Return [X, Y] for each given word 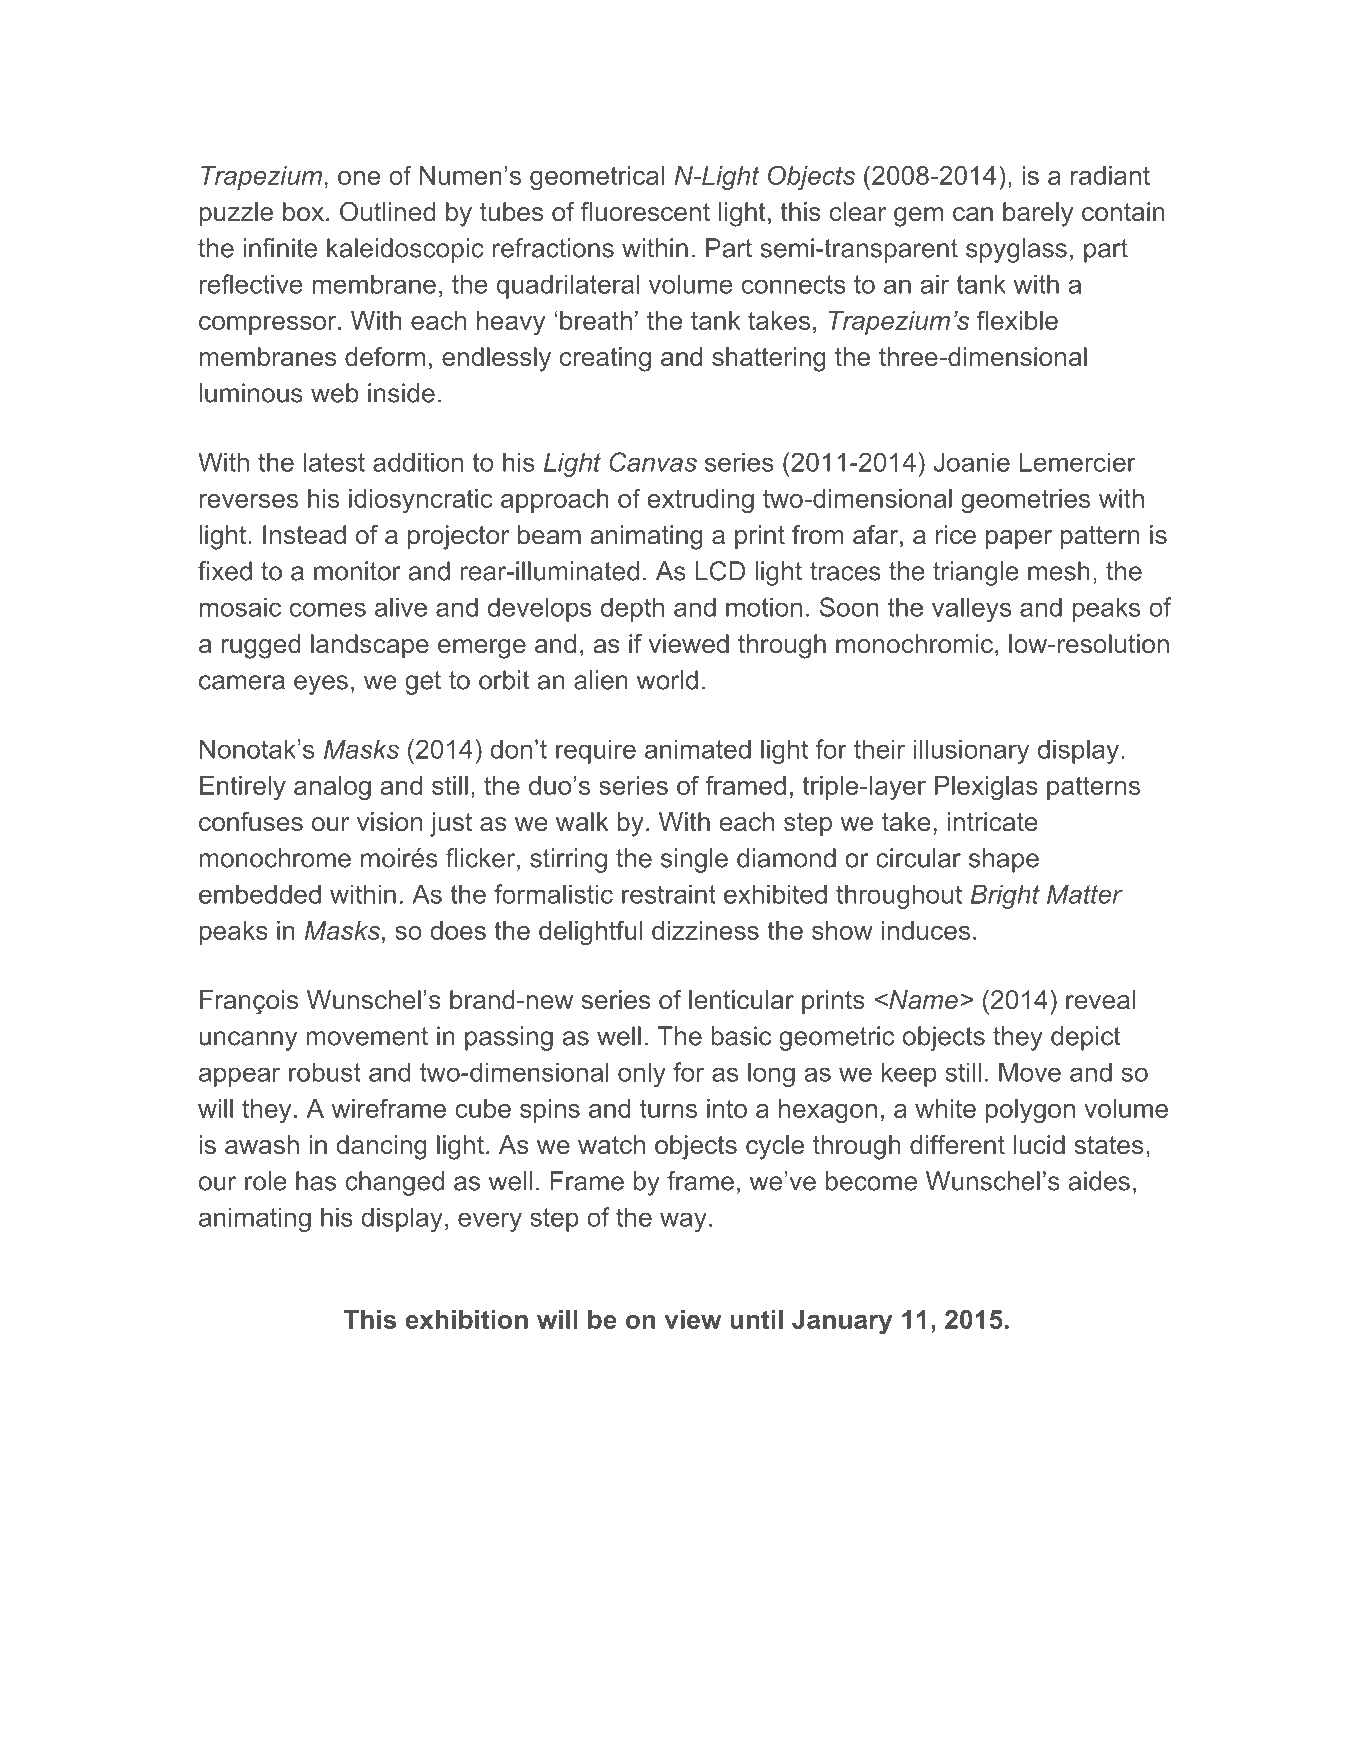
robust [325, 1072]
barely [1038, 214]
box [303, 212]
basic [741, 1036]
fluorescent [645, 212]
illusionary [971, 751]
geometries [1025, 501]
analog [332, 788]
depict [1085, 1038]
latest [334, 462]
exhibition [466, 1319]
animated [698, 749]
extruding [701, 501]
